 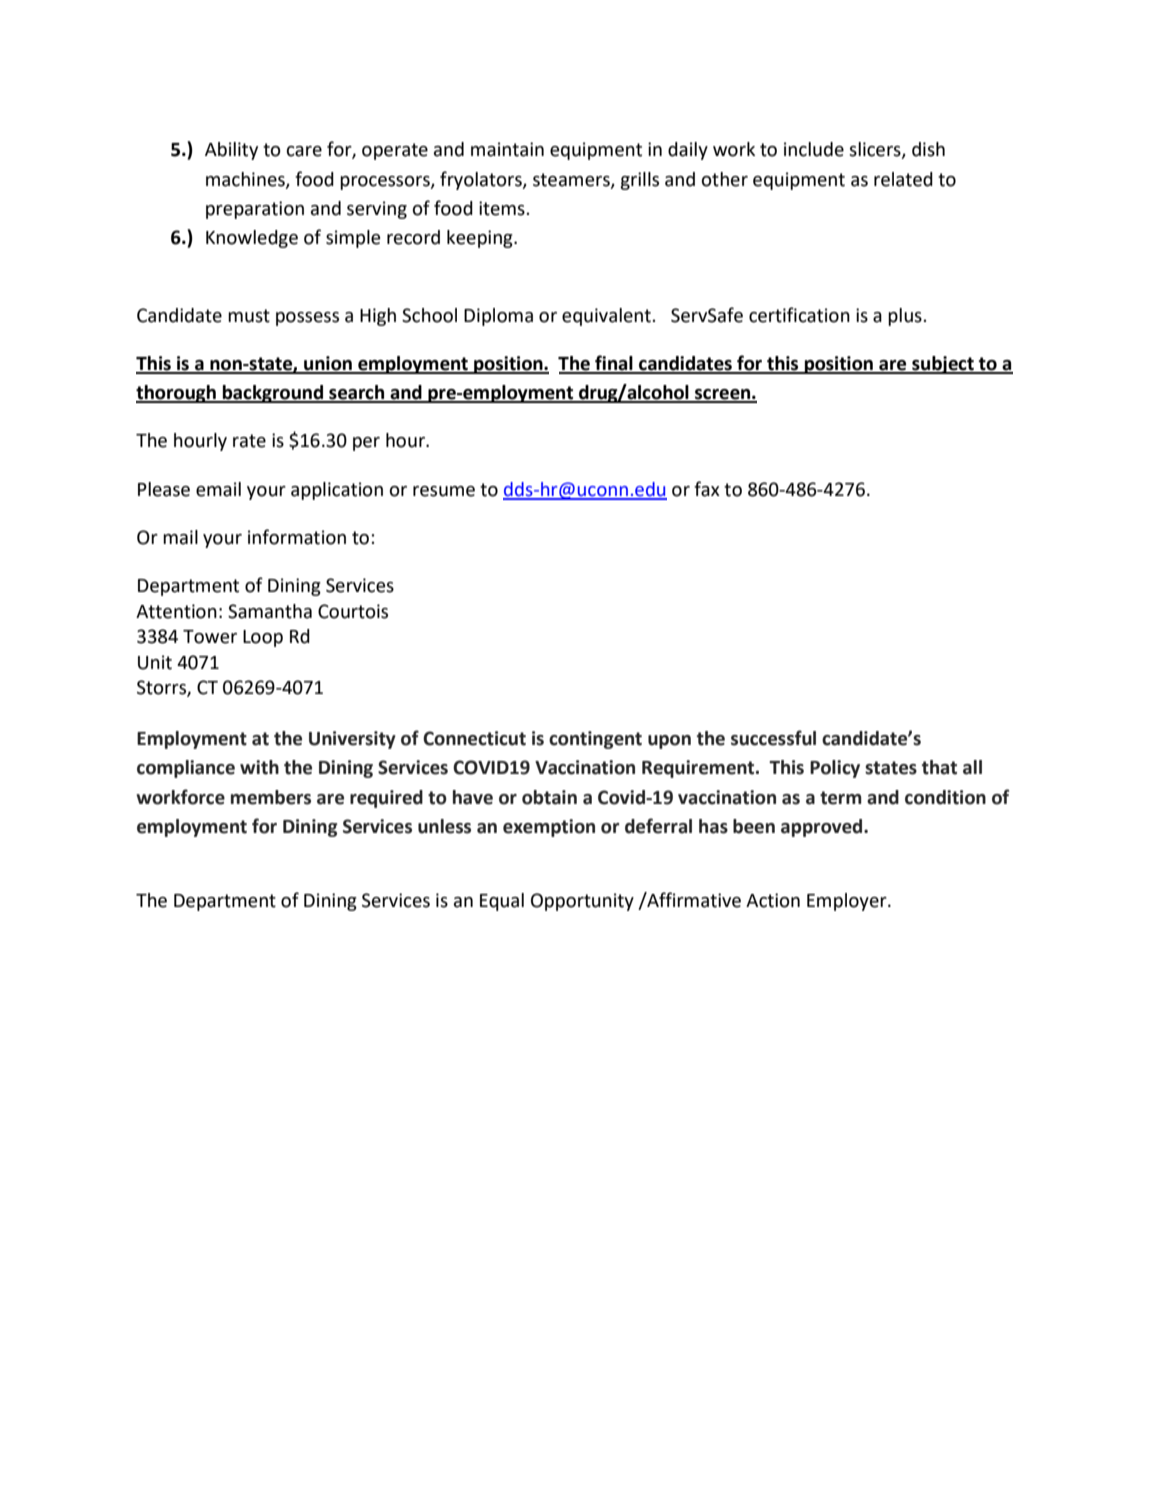 I want to click on members, so click(x=271, y=797).
